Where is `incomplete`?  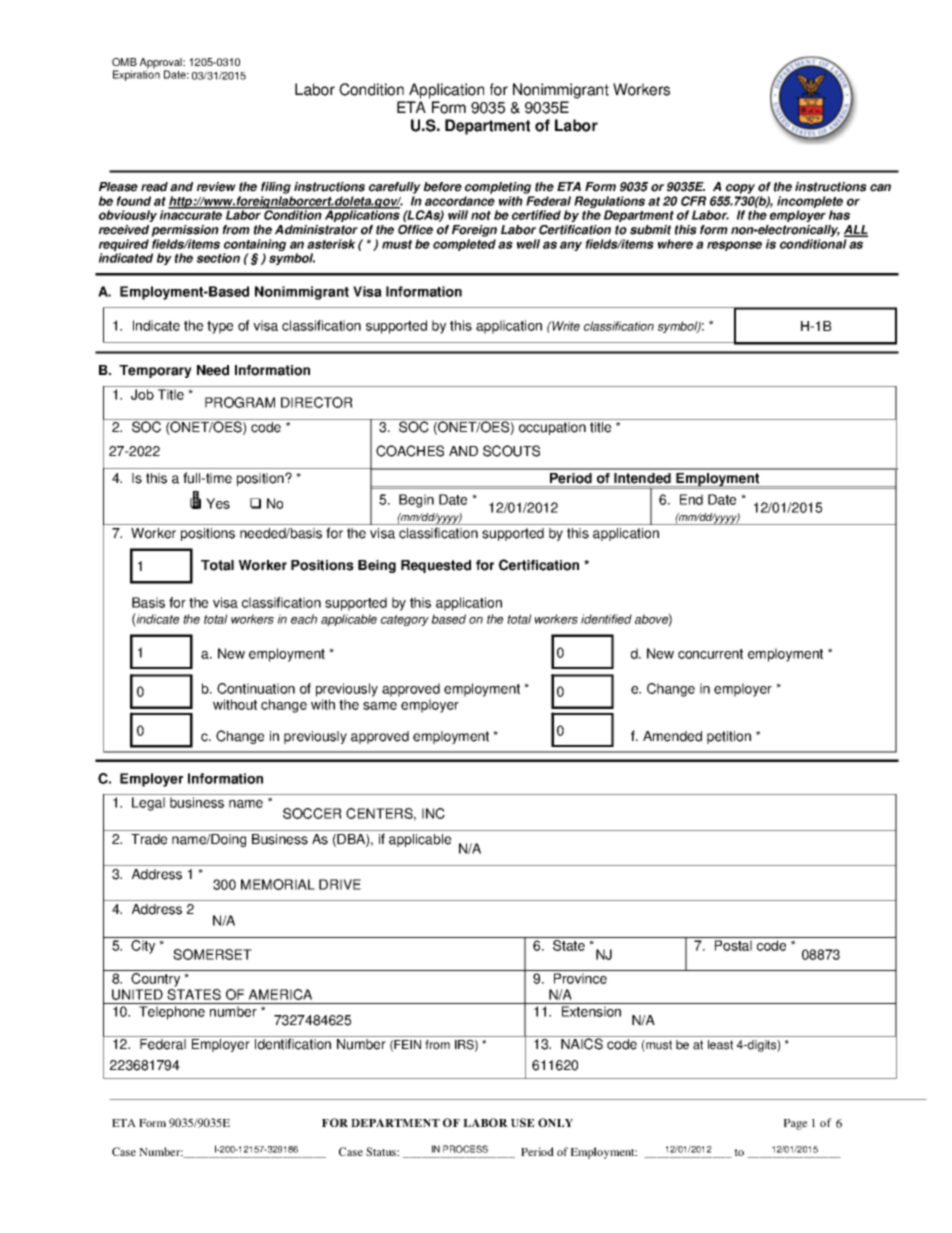
incomplete is located at coordinates (810, 203).
